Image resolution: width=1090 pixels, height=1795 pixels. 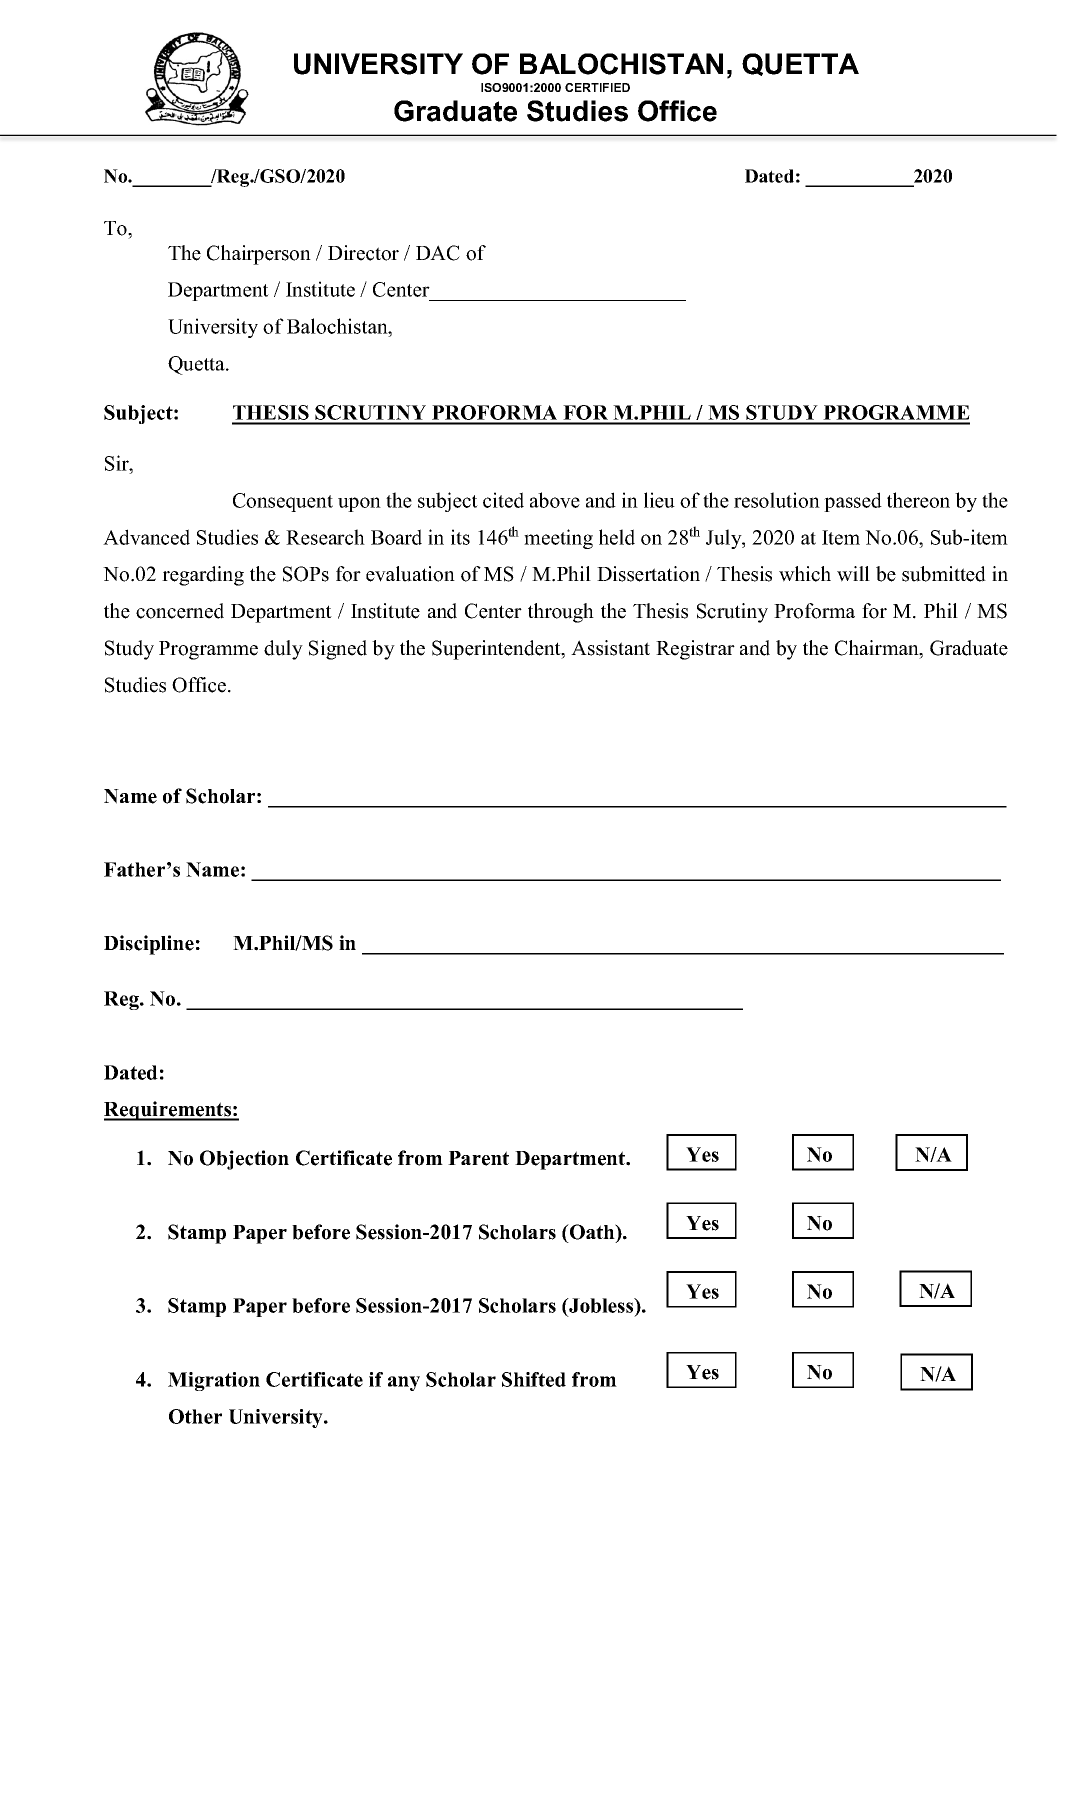 I want to click on Chairperson, so click(x=259, y=255).
